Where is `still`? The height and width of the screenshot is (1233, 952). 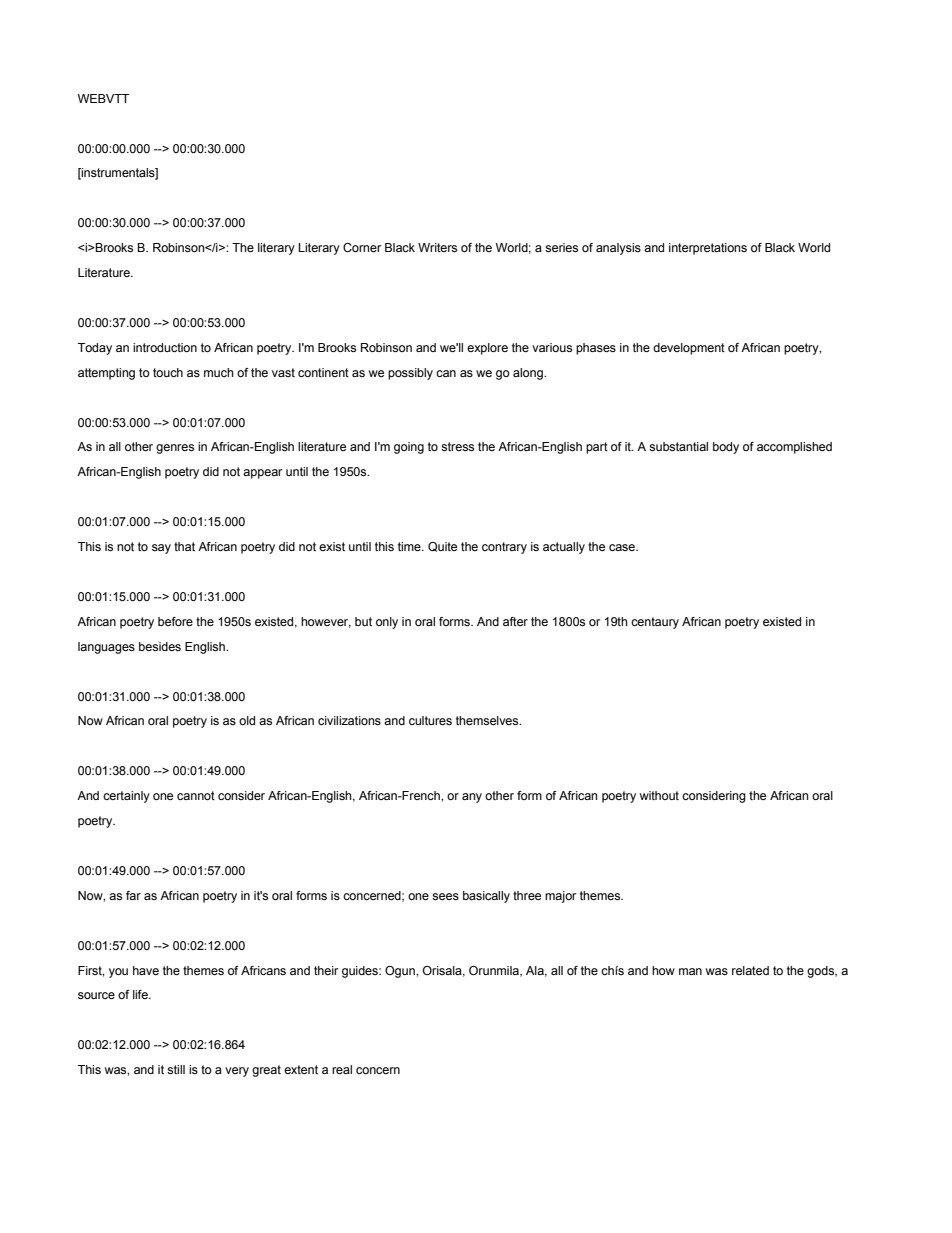
still is located at coordinates (176, 1069).
